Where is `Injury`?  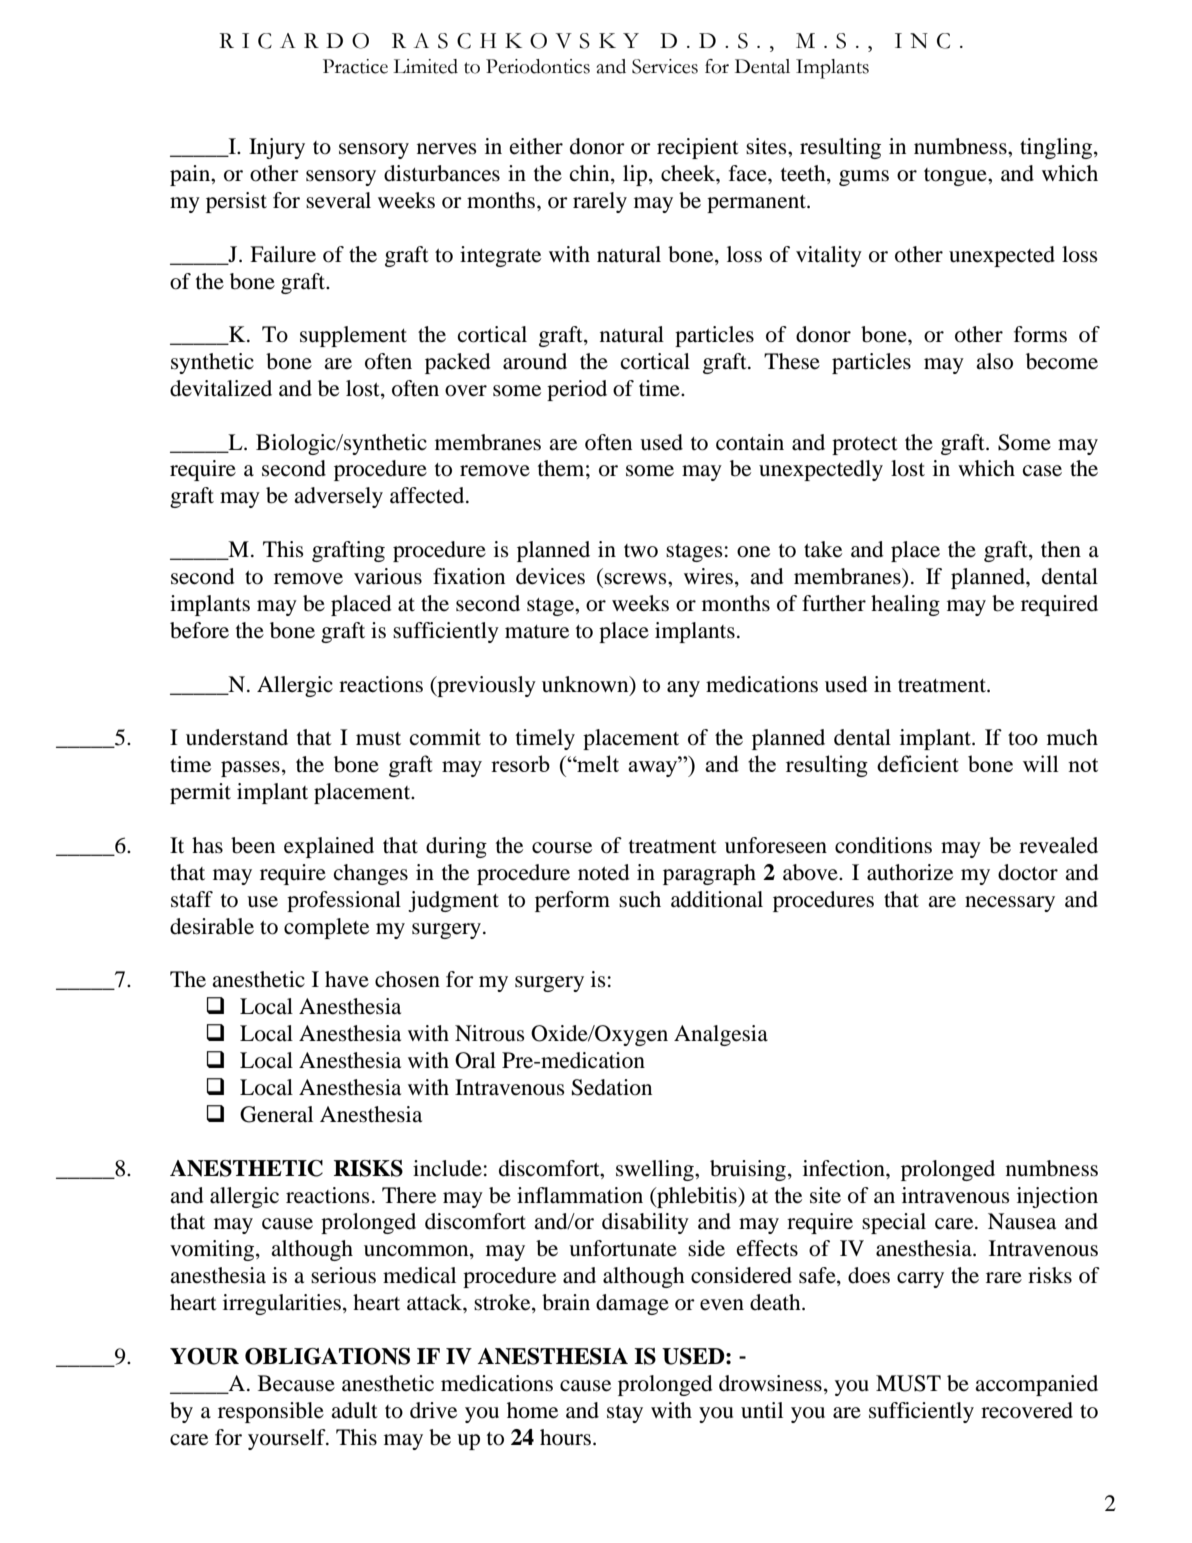 Injury is located at coordinates (277, 148).
